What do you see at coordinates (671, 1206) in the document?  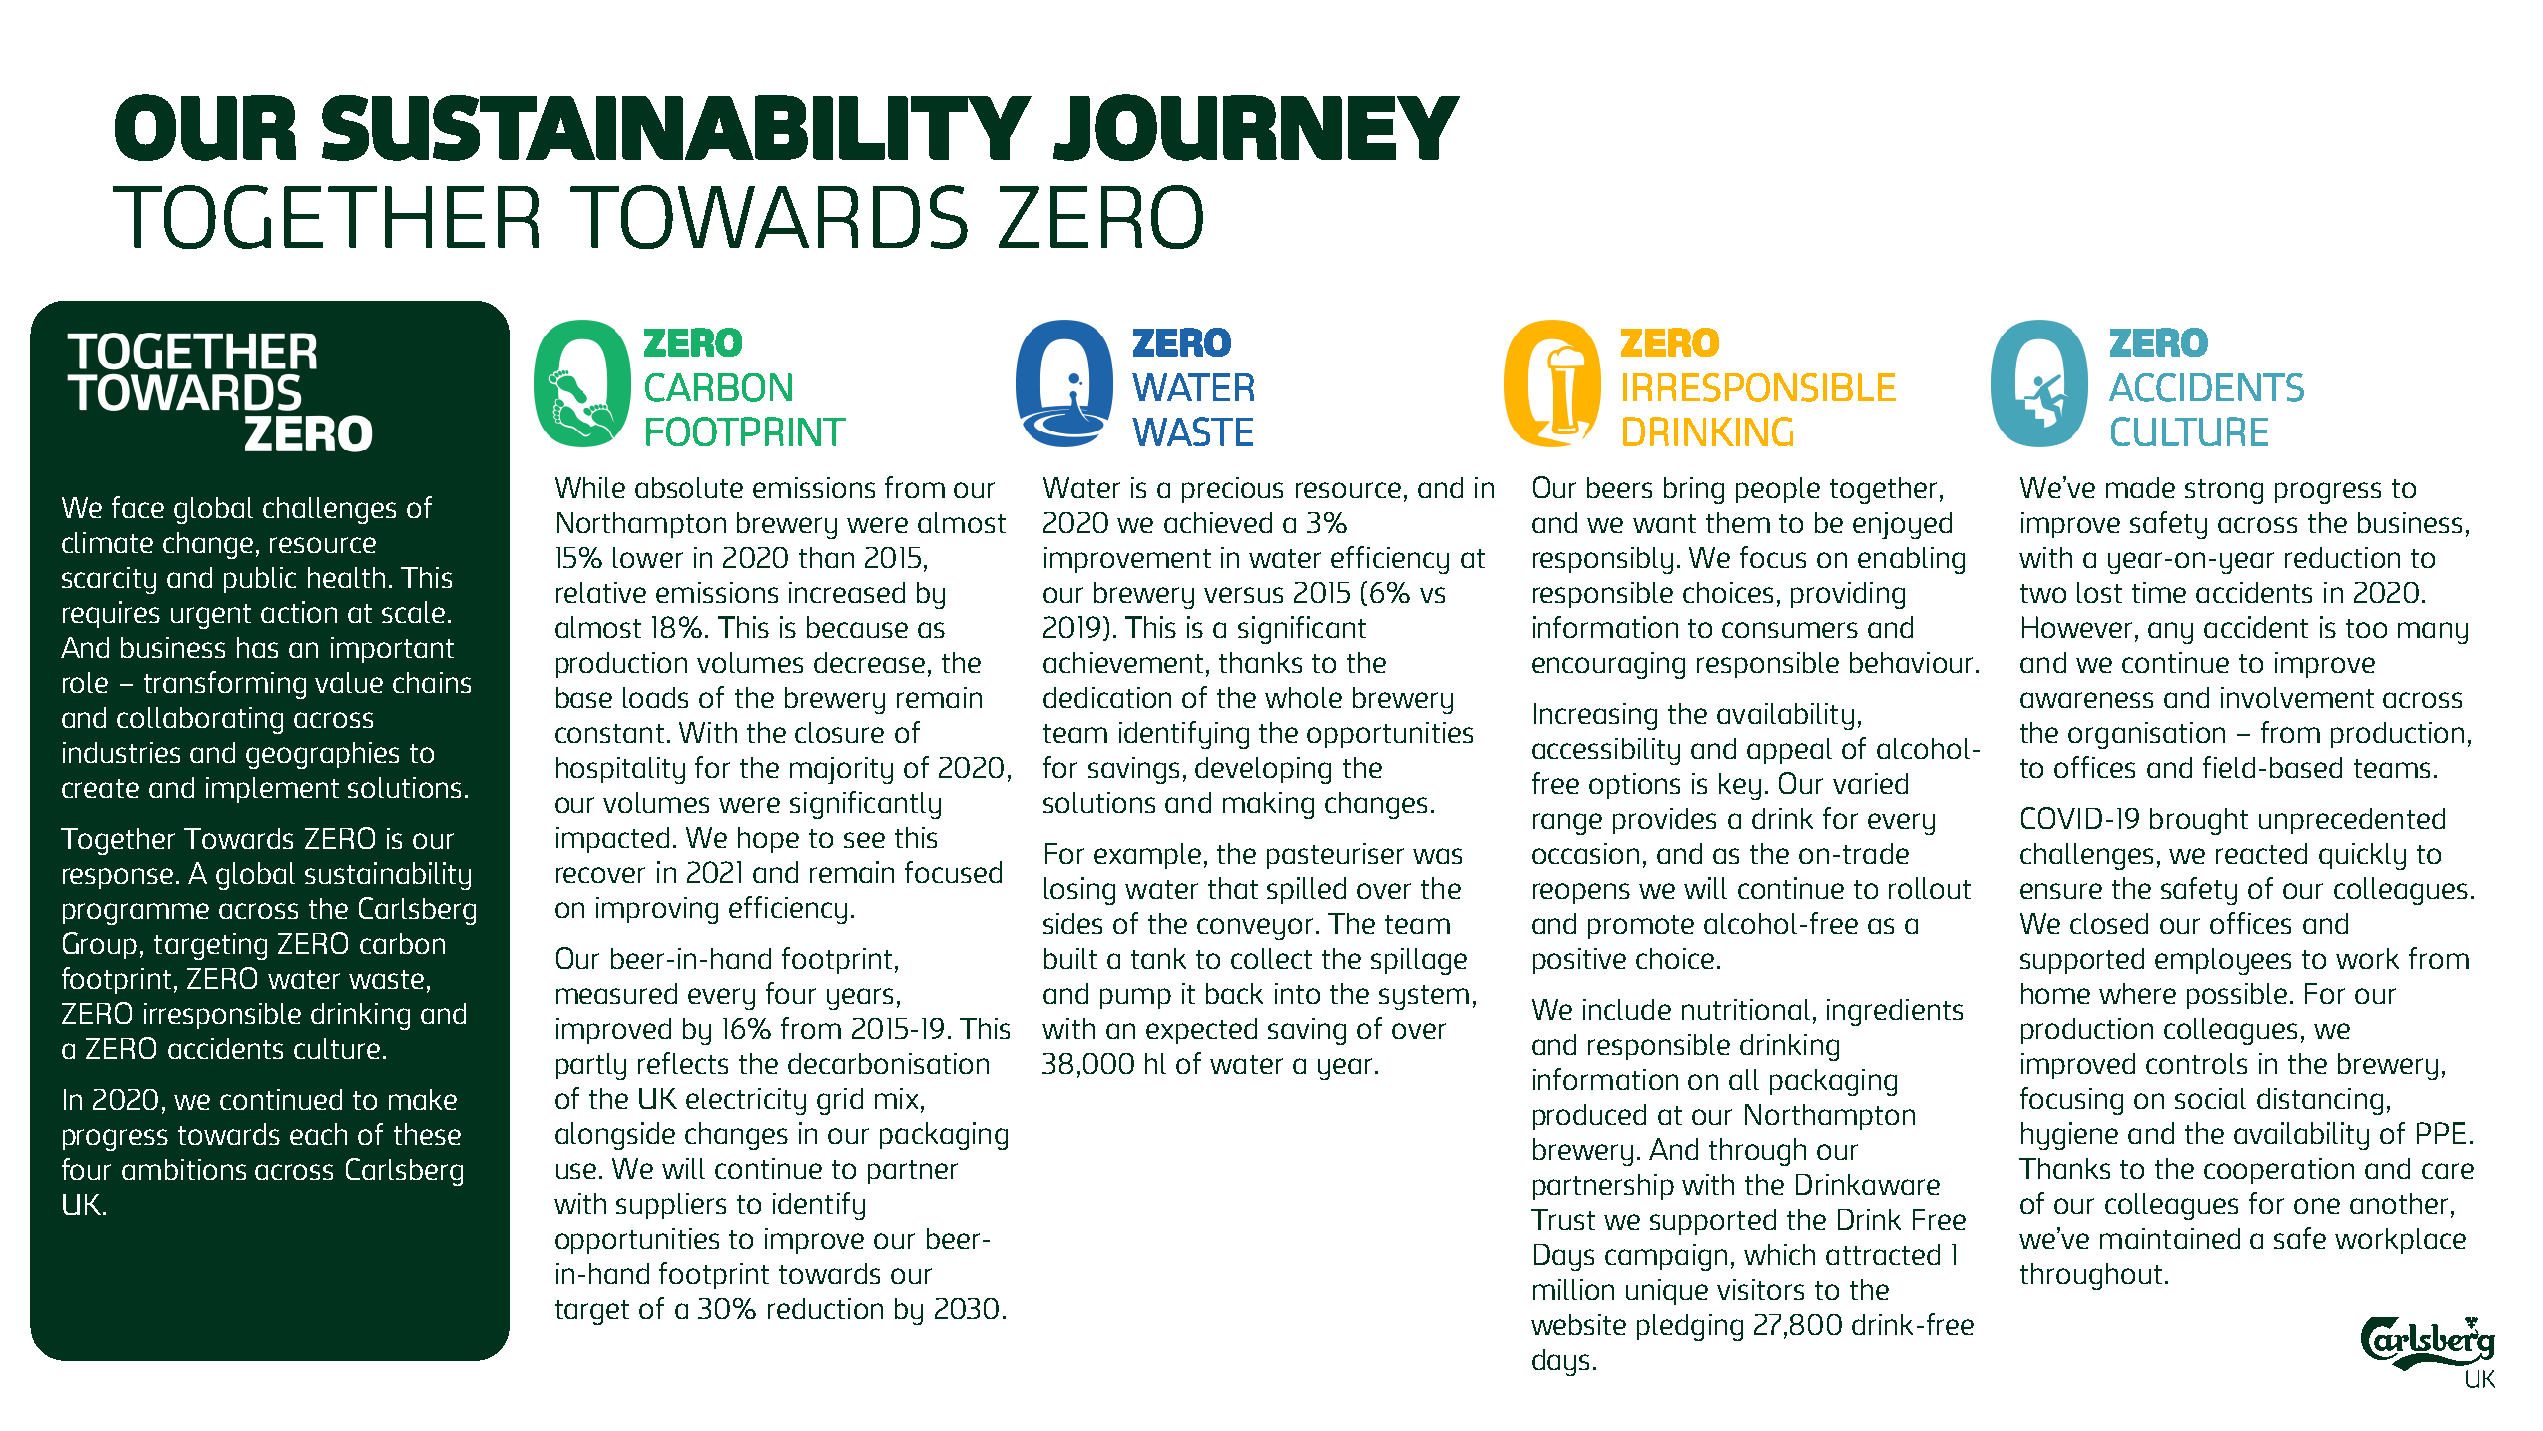 I see `suppliers` at bounding box center [671, 1206].
